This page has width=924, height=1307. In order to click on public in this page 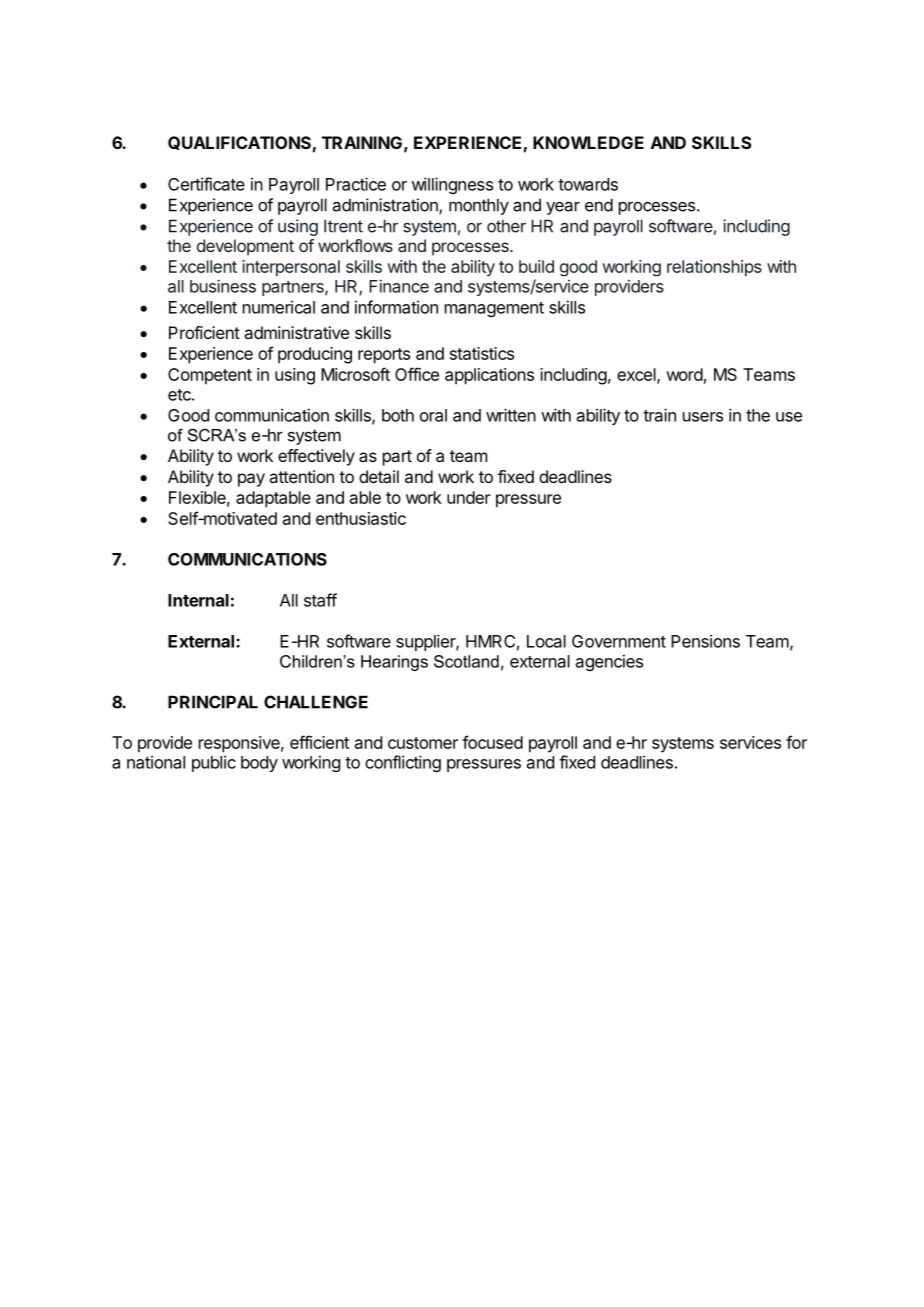, I will do `click(214, 763)`.
